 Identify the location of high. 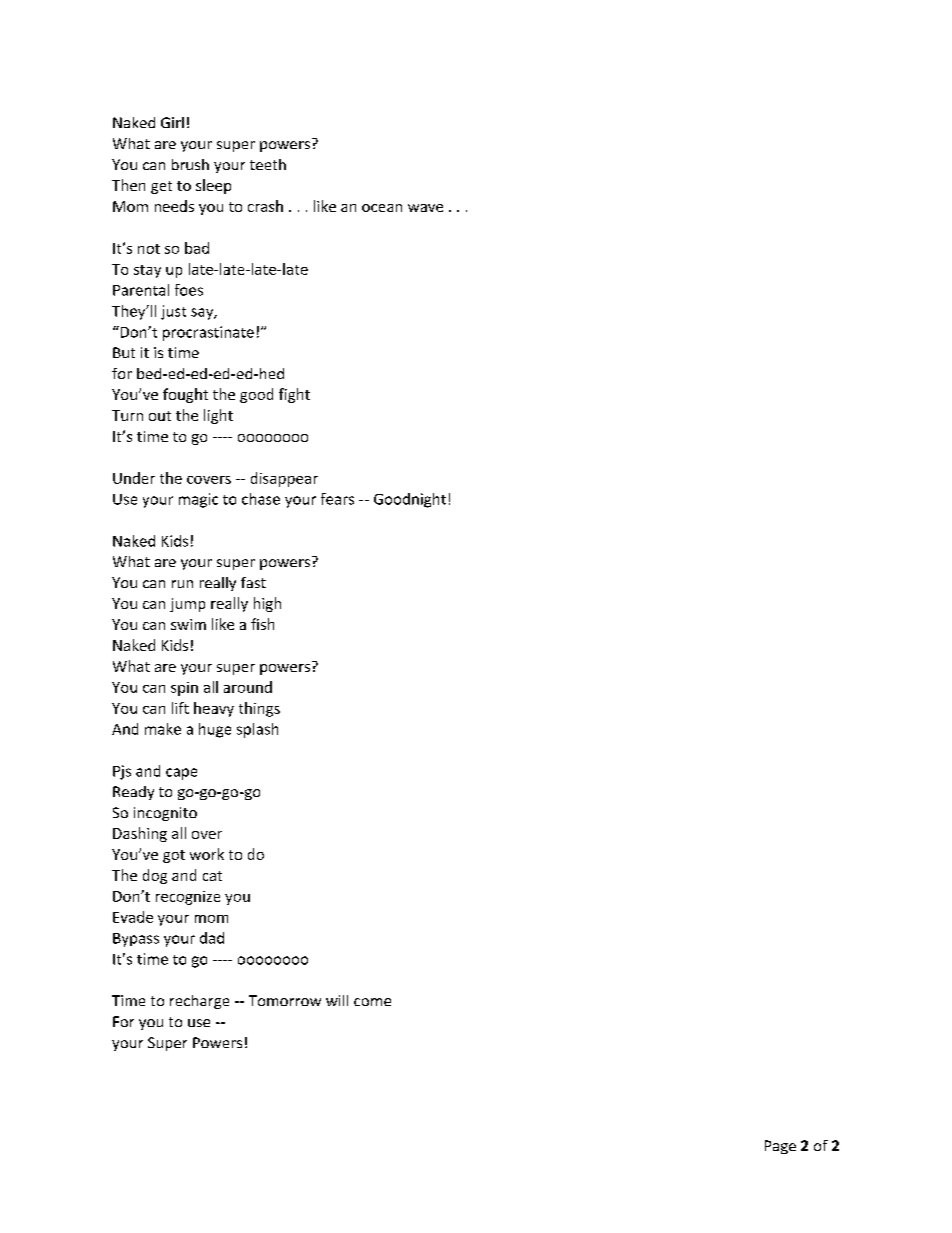
(267, 604).
